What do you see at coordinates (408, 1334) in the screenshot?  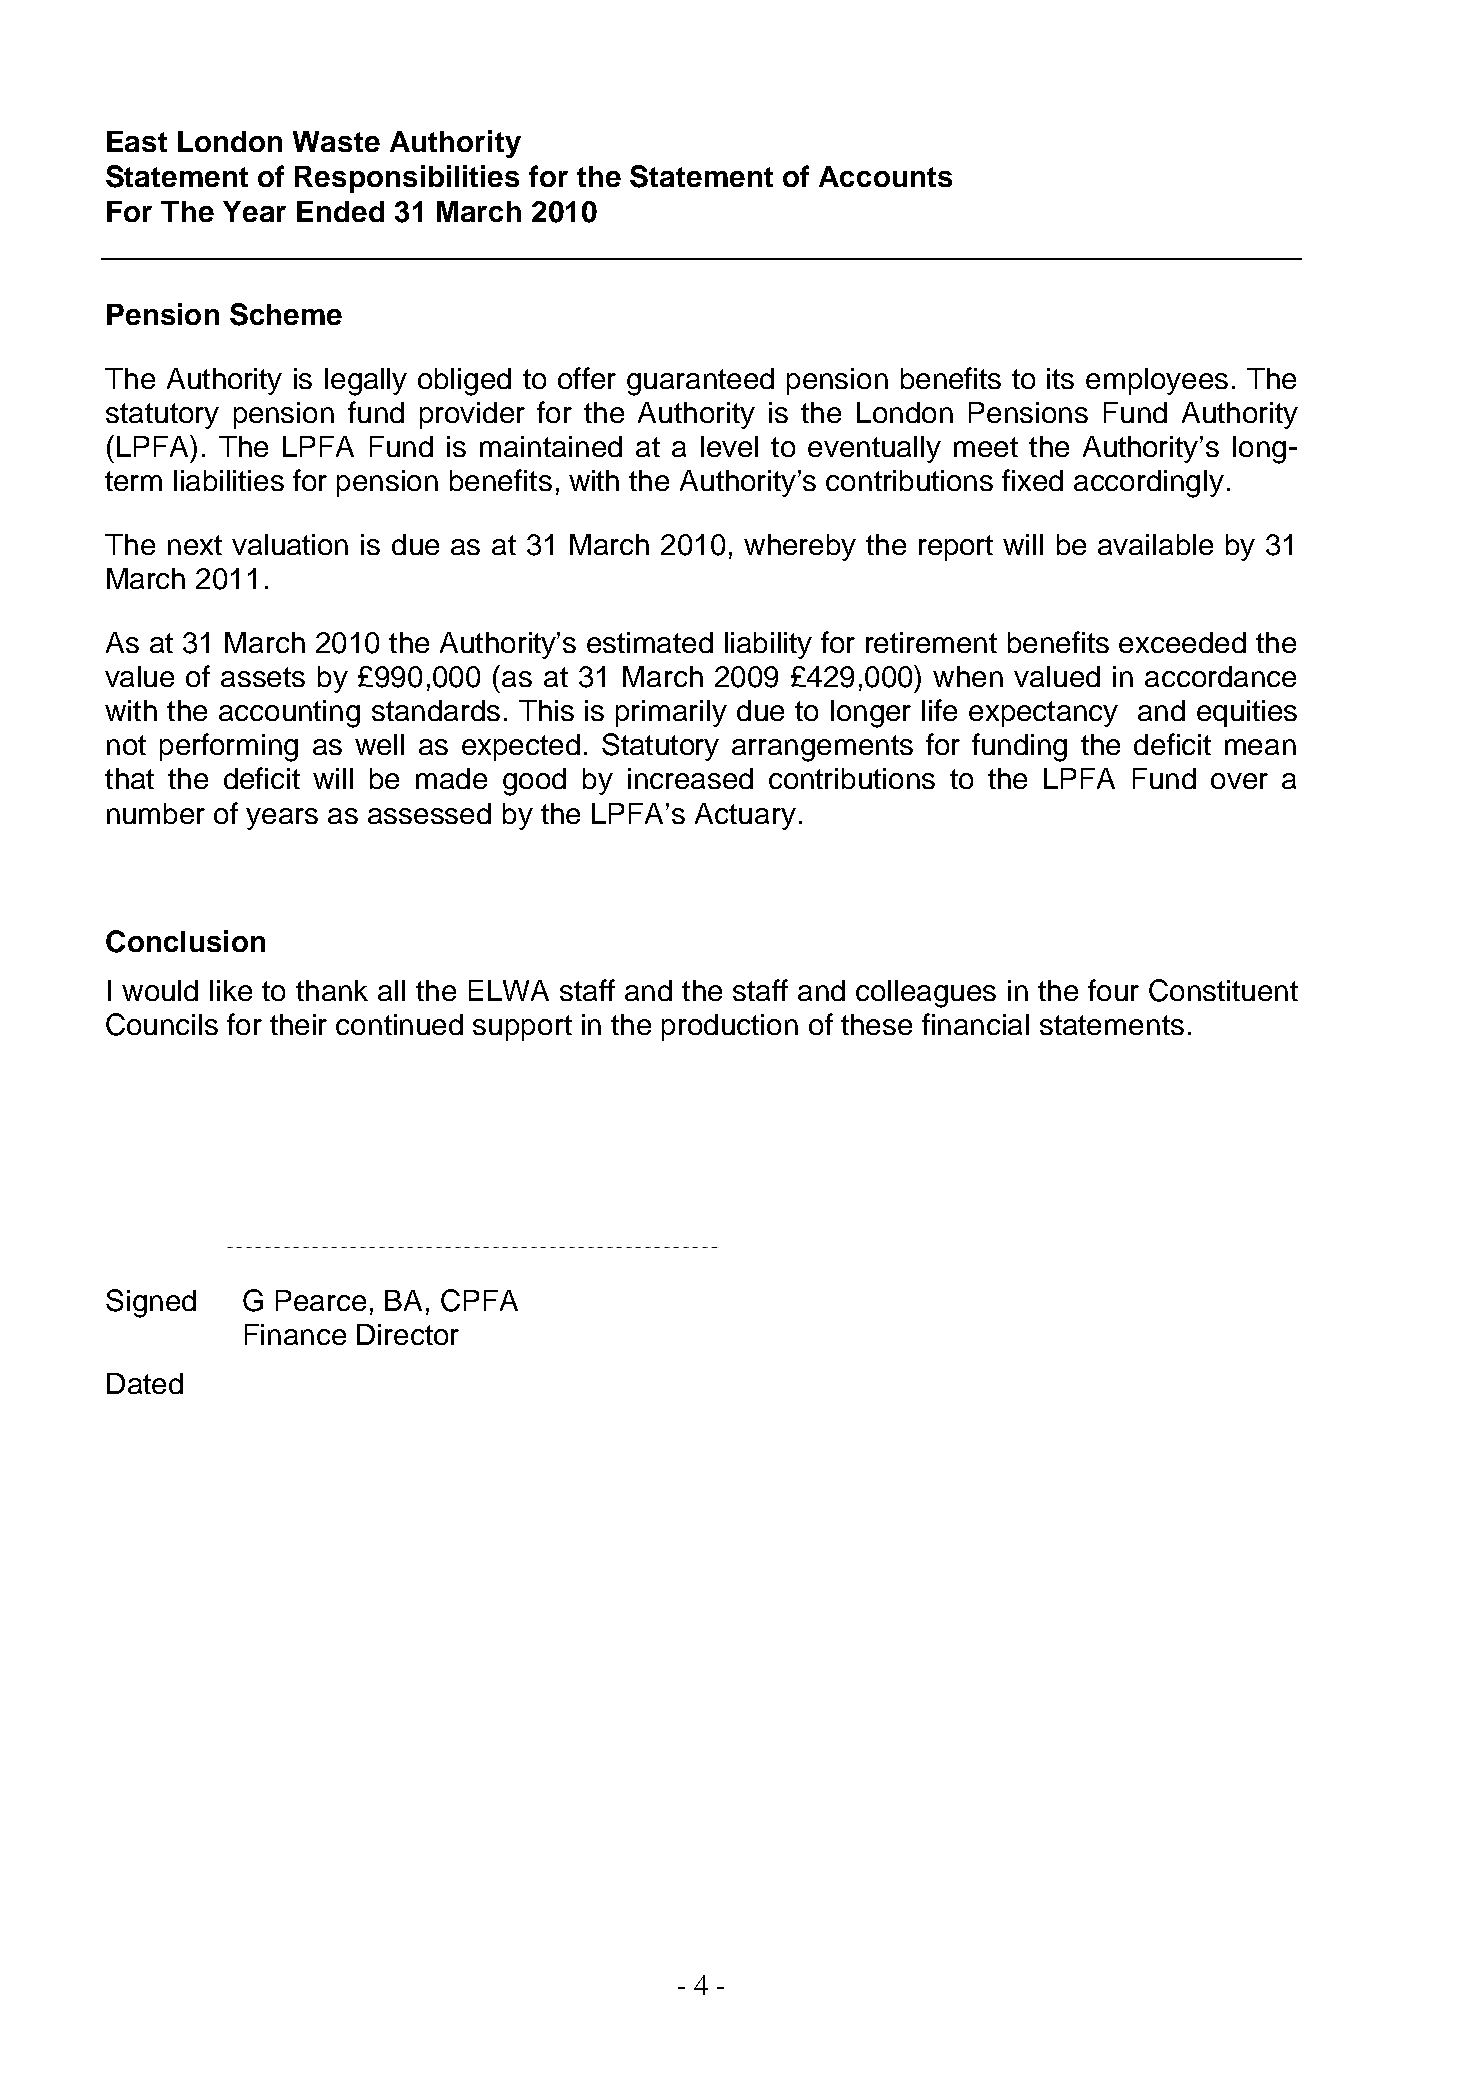 I see `Director` at bounding box center [408, 1334].
